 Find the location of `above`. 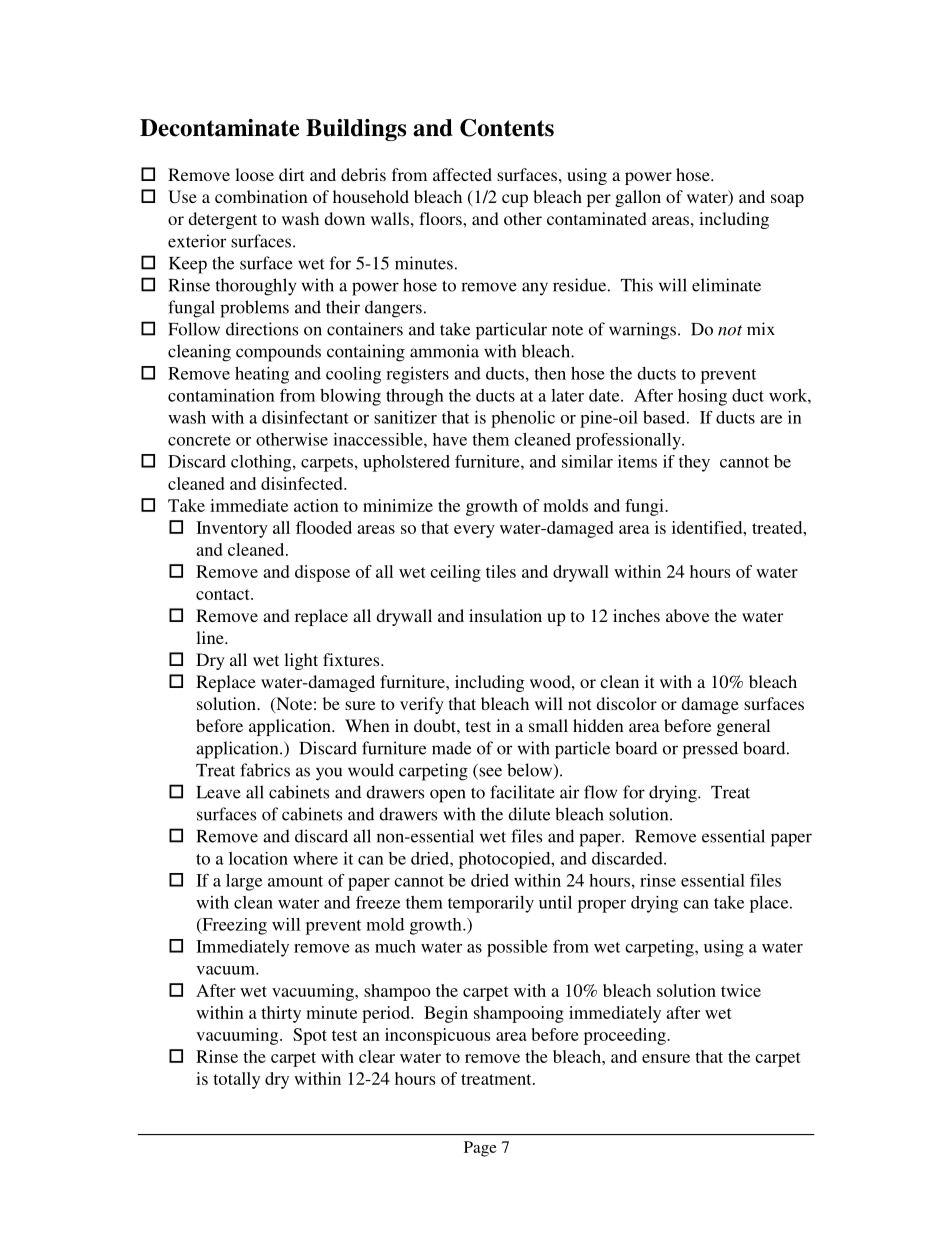

above is located at coordinates (687, 615).
